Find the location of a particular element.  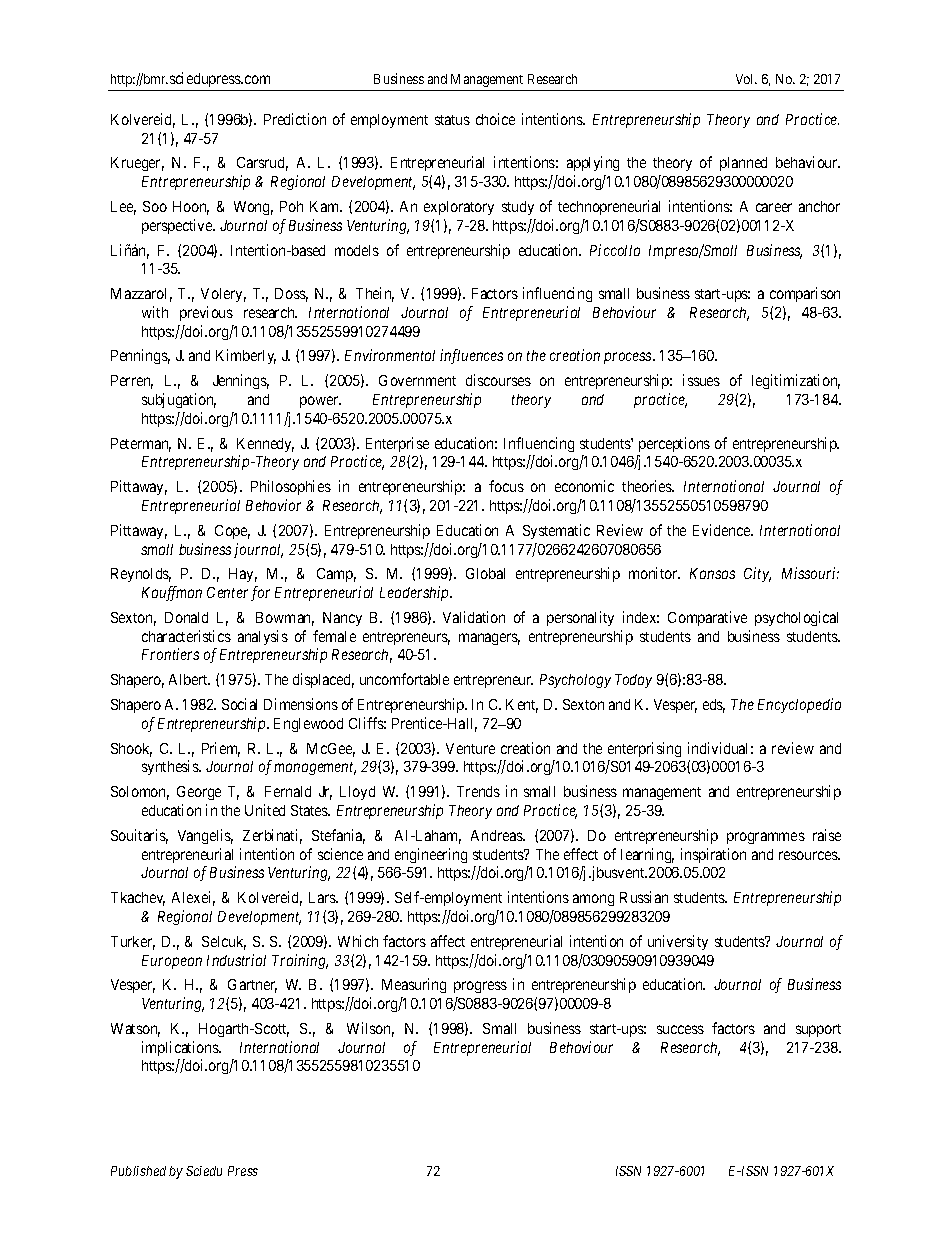

Industrial is located at coordinates (236, 960).
